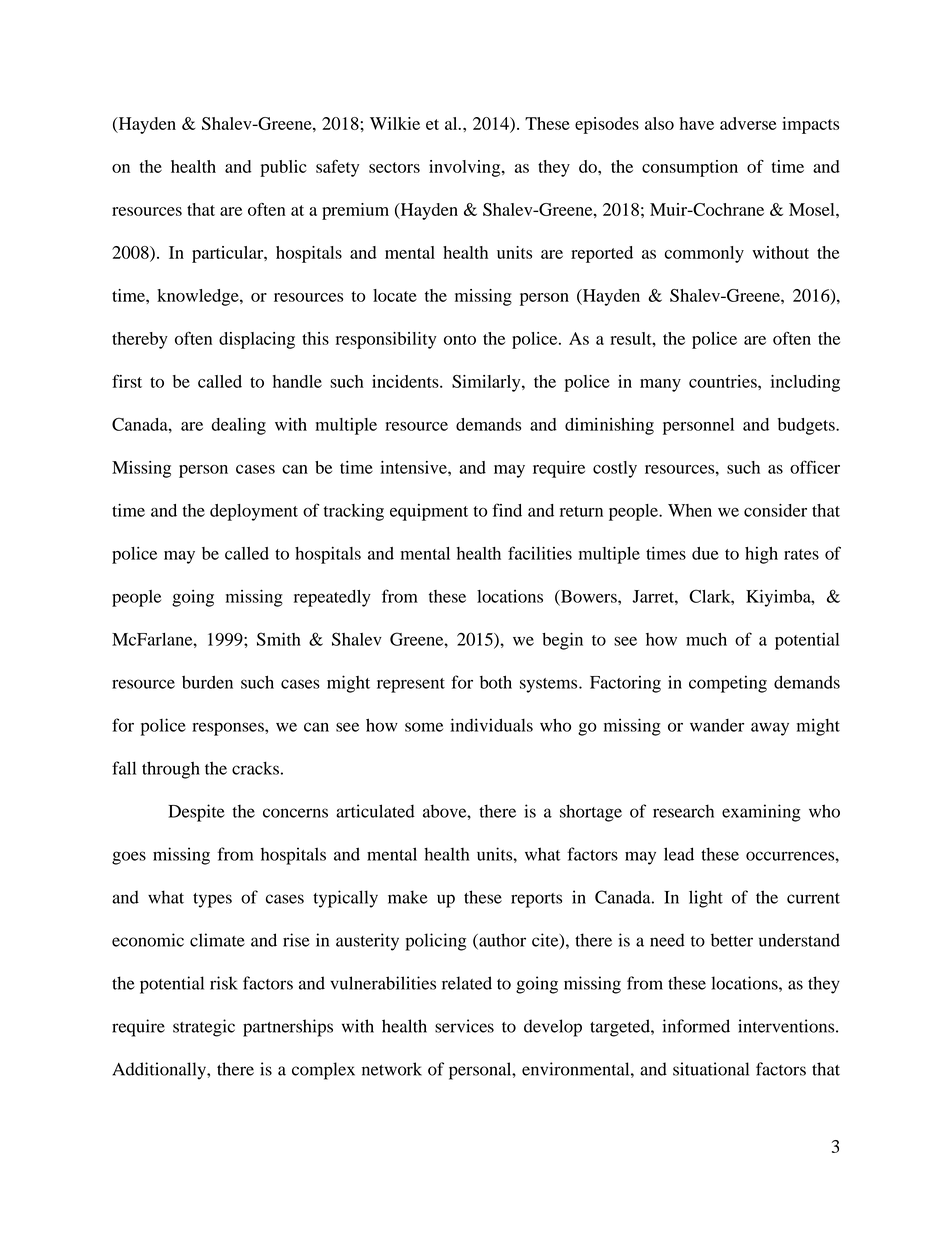  Describe the element at coordinates (199, 297) in the screenshot. I see `knowledge` at that location.
